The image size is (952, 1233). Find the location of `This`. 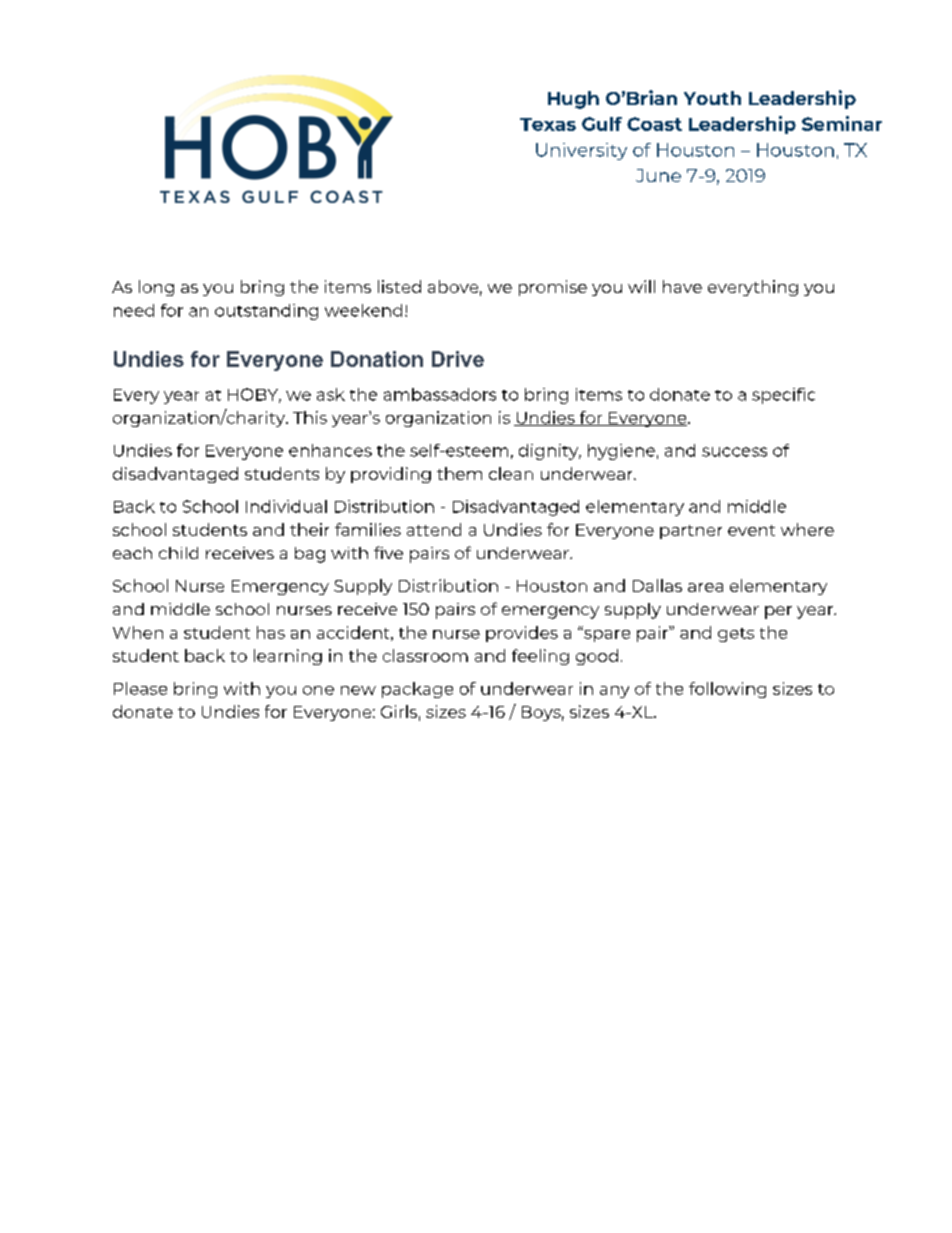

This is located at coordinates (310, 417).
